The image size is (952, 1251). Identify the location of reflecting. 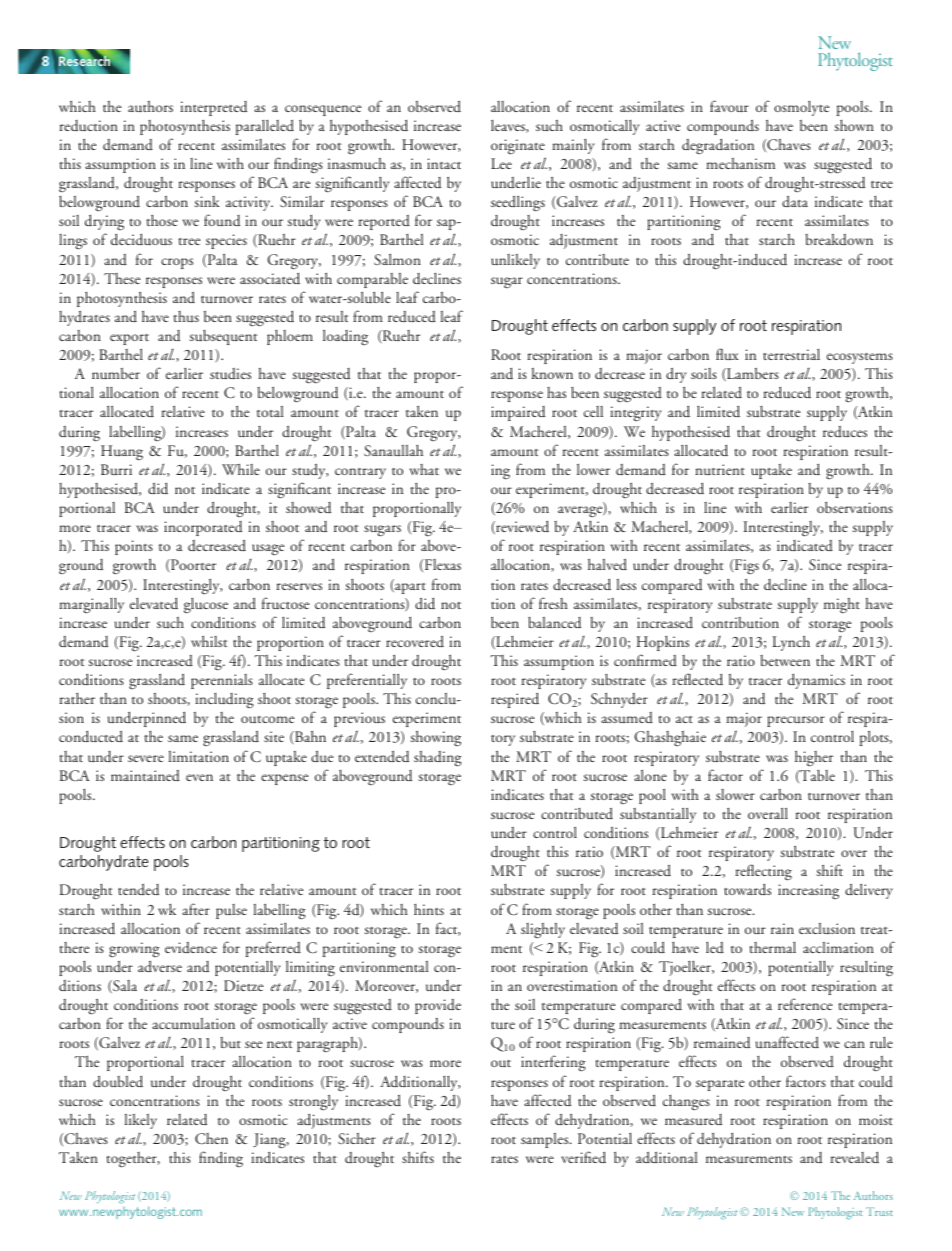
(763, 874).
